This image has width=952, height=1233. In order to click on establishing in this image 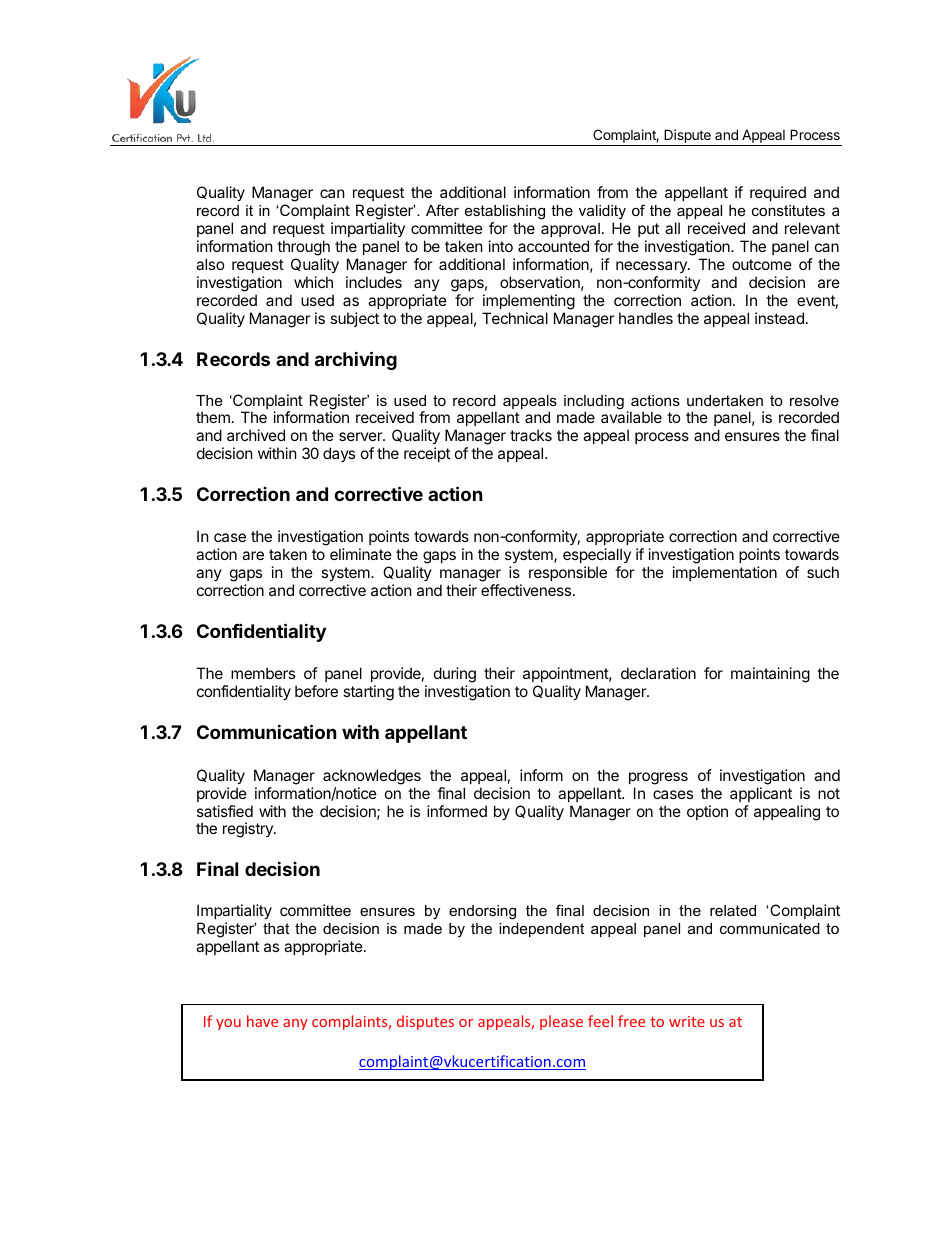, I will do `click(505, 214)`.
